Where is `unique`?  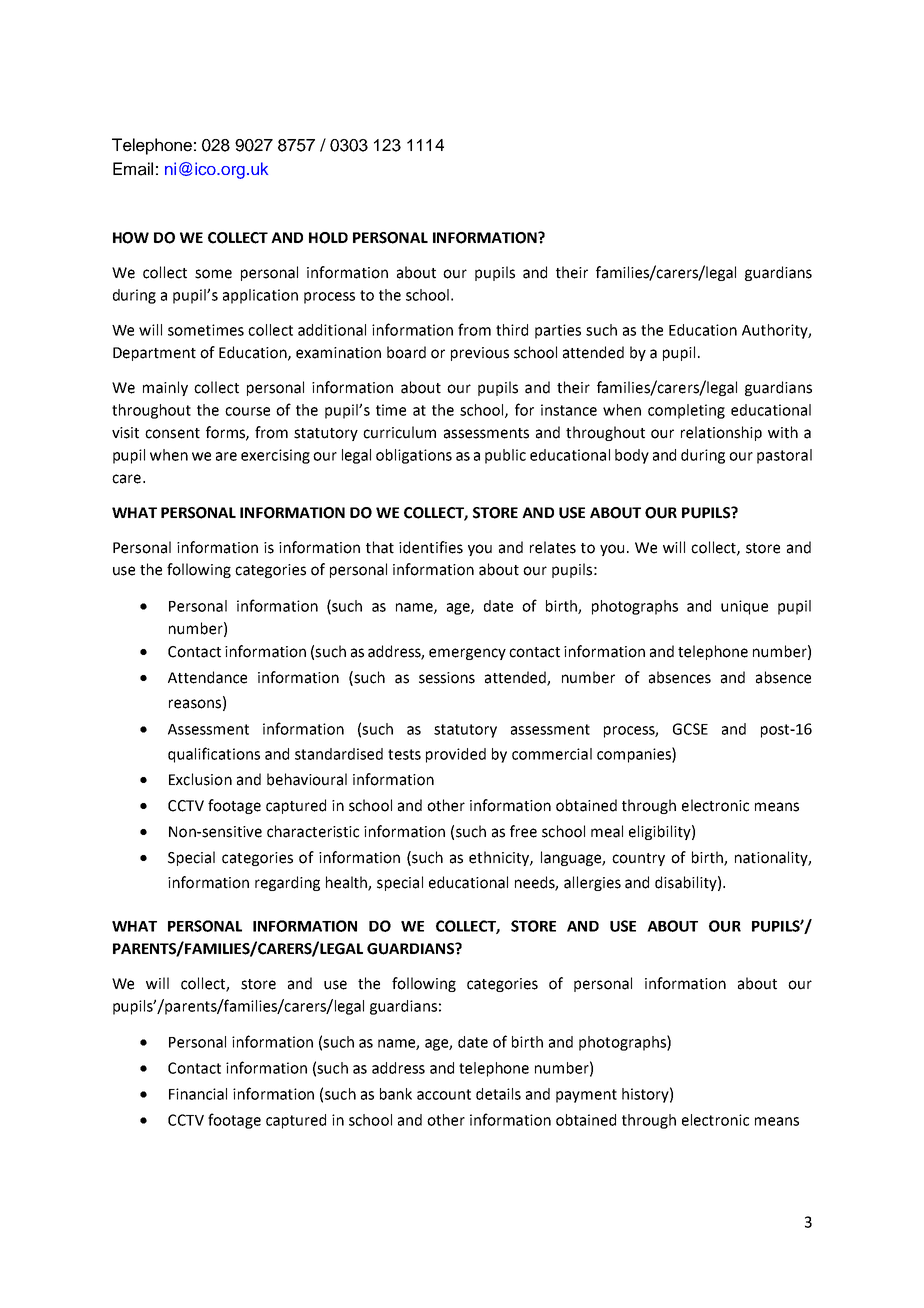 unique is located at coordinates (744, 607).
